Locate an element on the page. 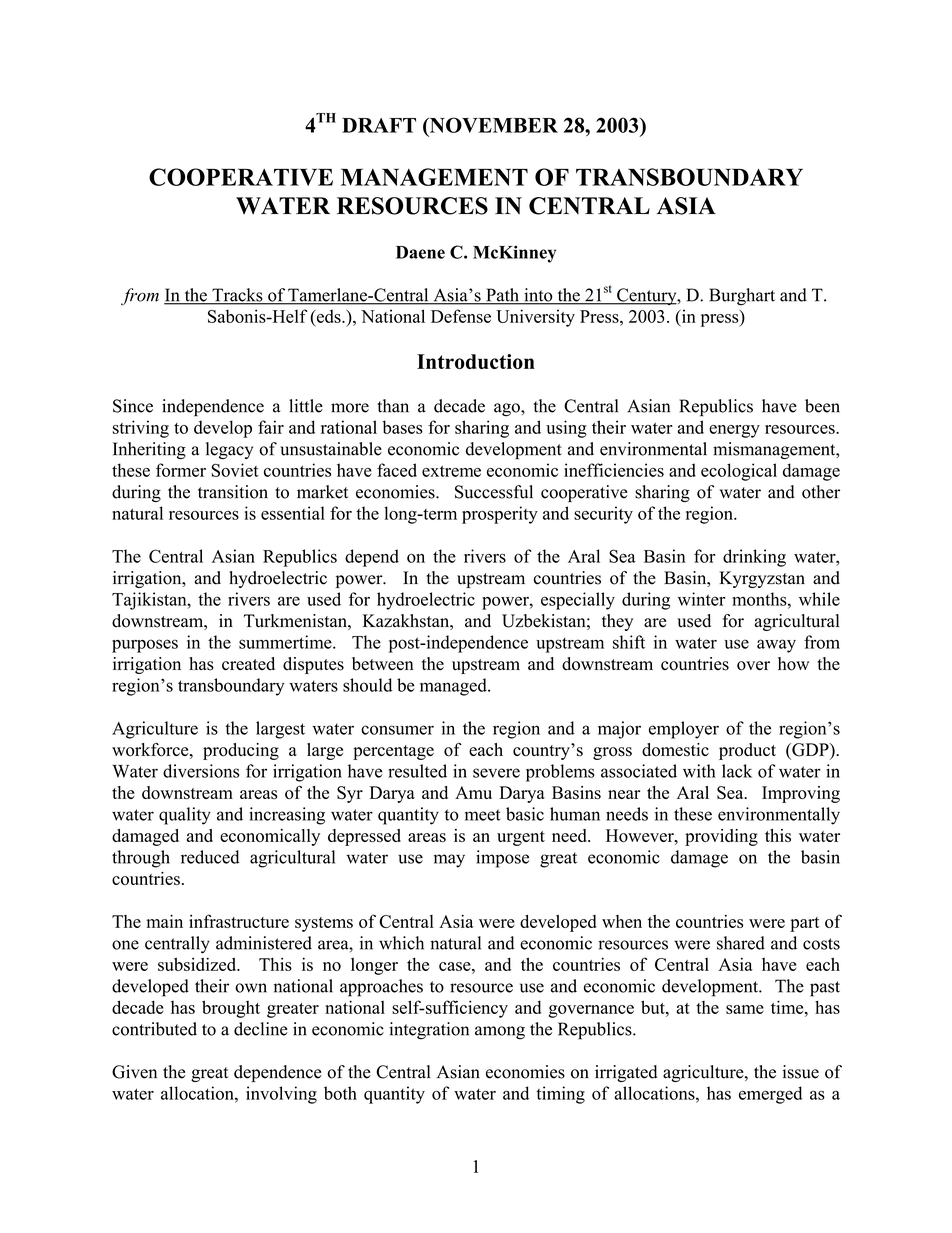  diversions is located at coordinates (201, 771).
